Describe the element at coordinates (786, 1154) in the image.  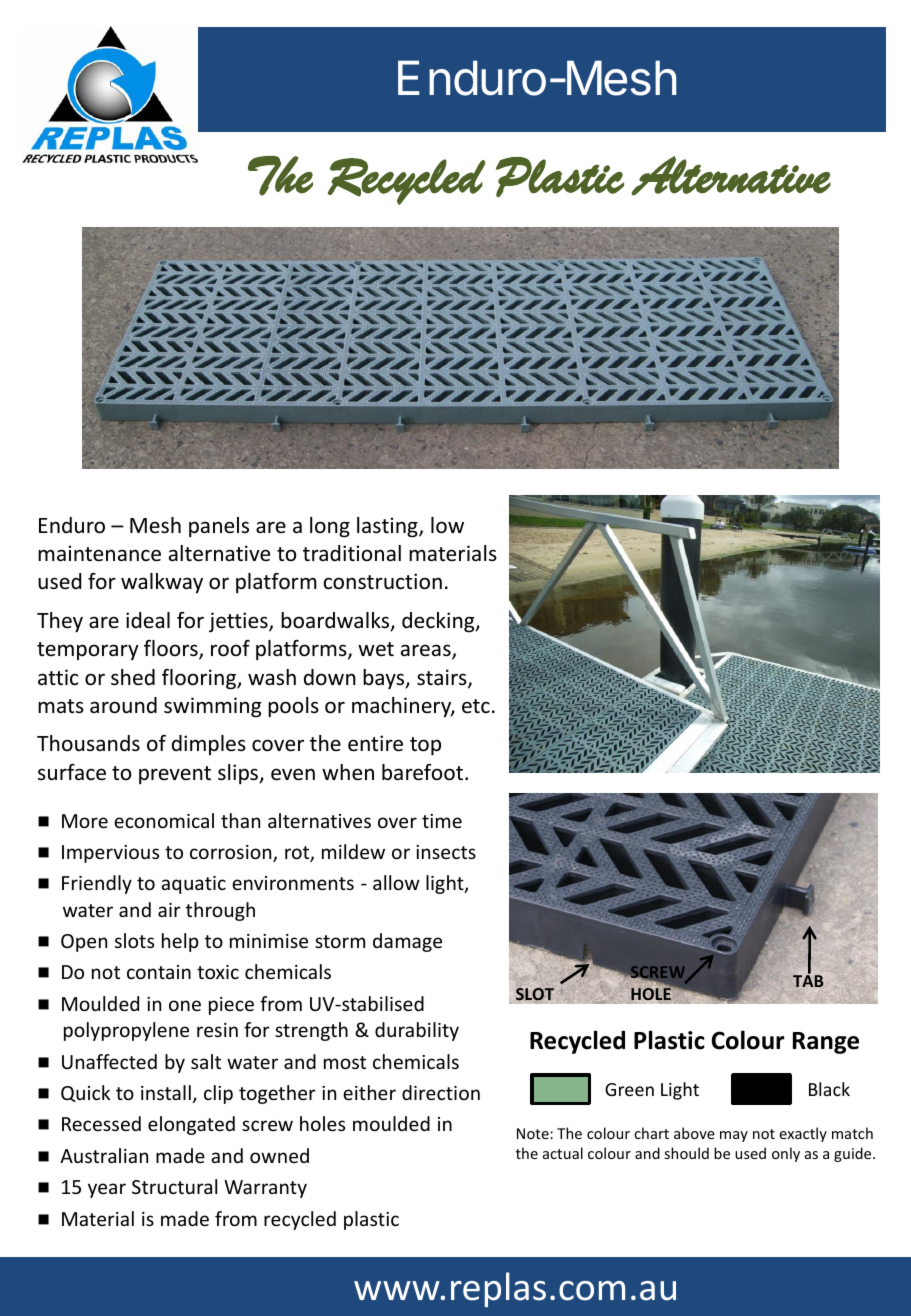
I see `only` at that location.
